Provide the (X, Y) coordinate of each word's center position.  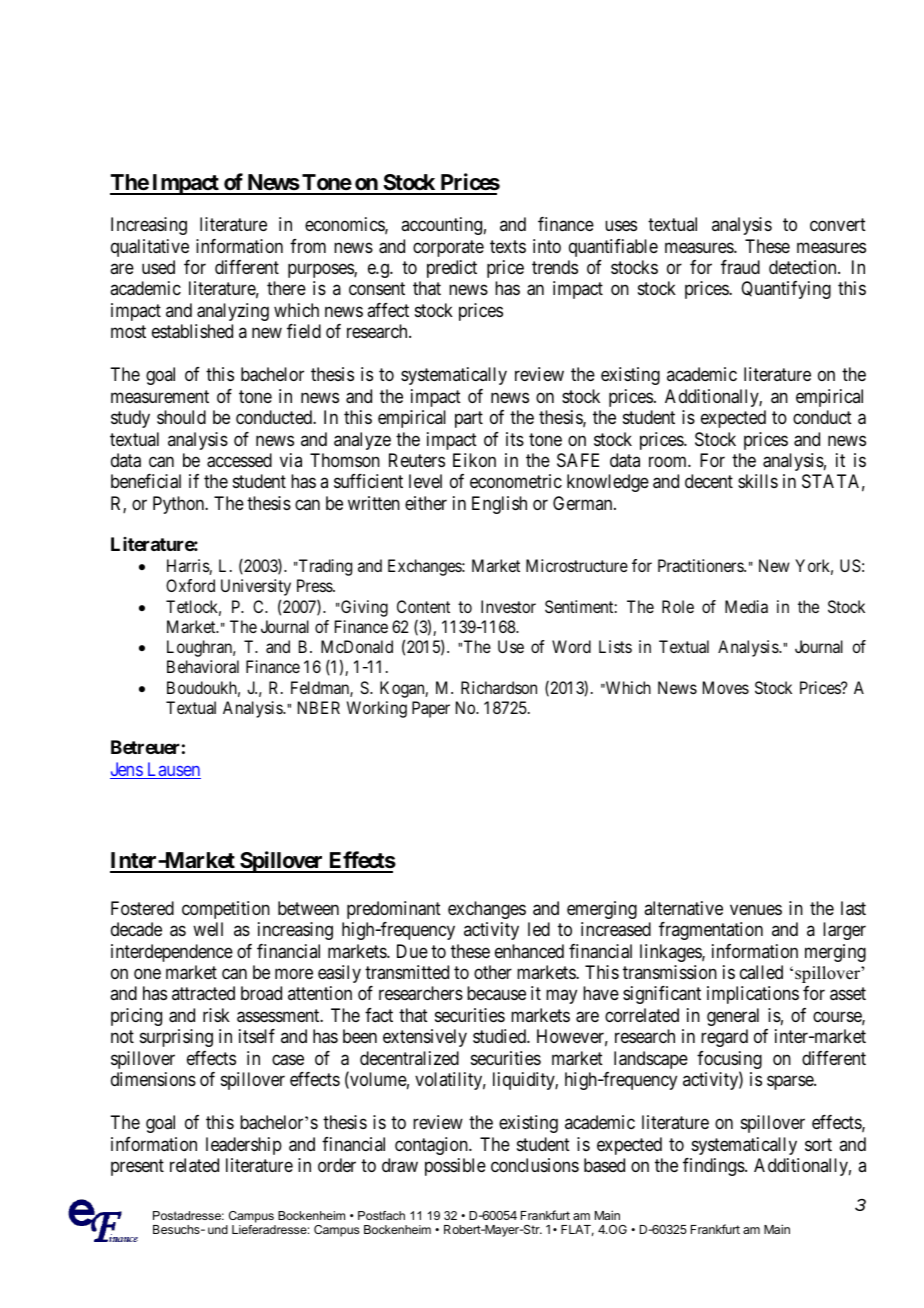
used (158, 267)
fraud (740, 267)
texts (508, 246)
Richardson (499, 687)
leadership (244, 1146)
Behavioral (203, 666)
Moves (726, 687)
